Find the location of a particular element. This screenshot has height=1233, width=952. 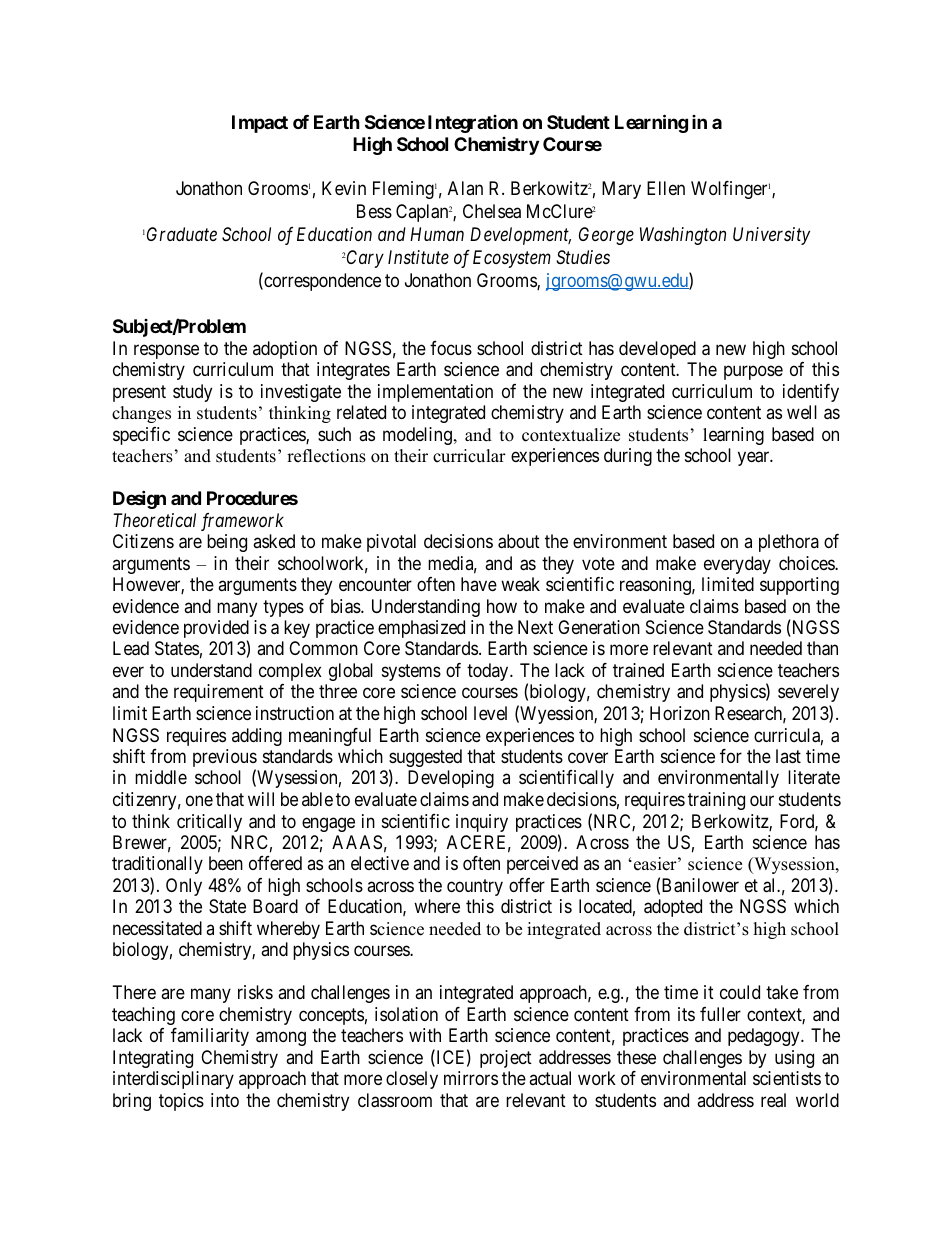

study is located at coordinates (192, 393).
